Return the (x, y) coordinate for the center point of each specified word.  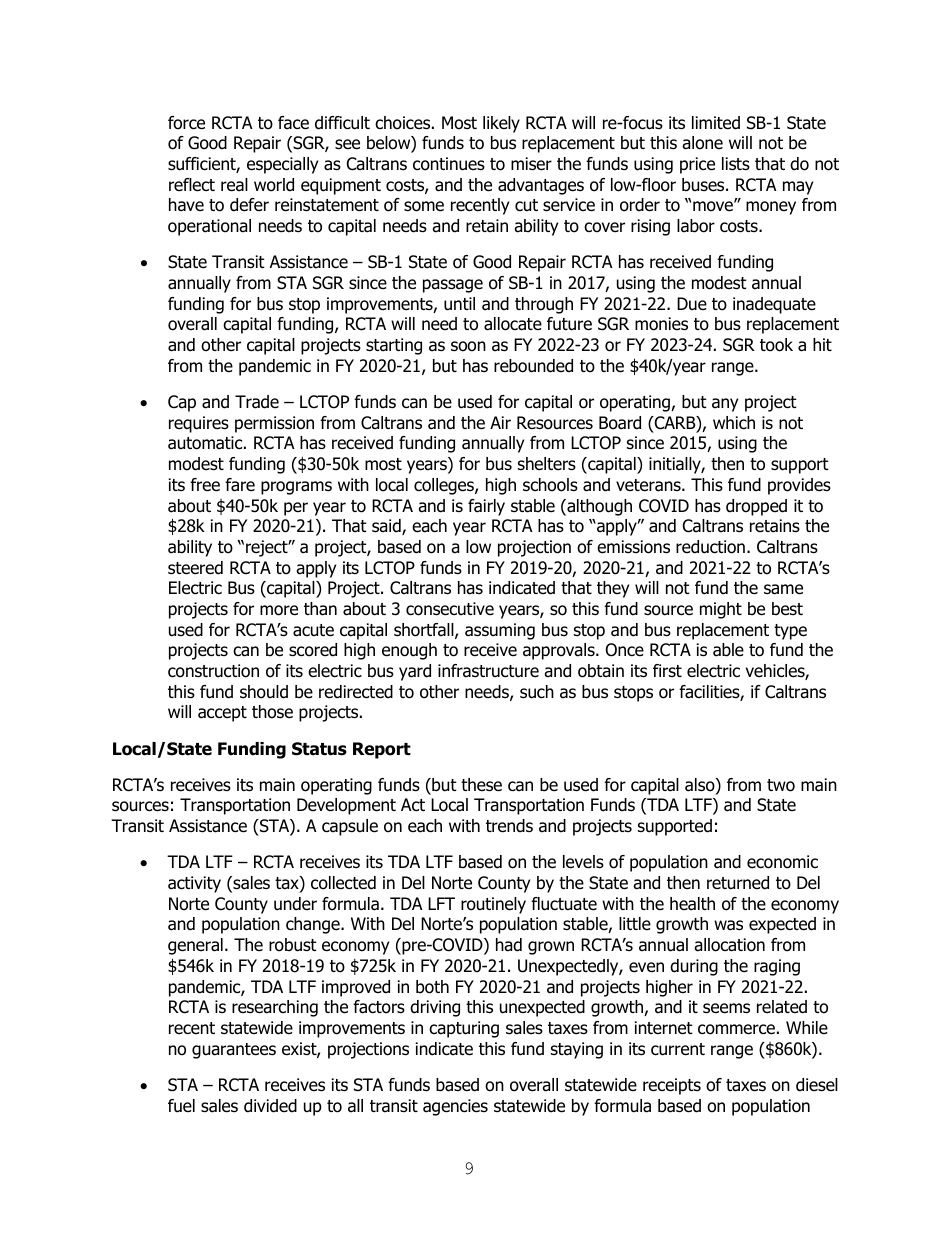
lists (736, 164)
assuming (500, 631)
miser (531, 164)
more (279, 610)
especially (282, 165)
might (721, 610)
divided (270, 1106)
